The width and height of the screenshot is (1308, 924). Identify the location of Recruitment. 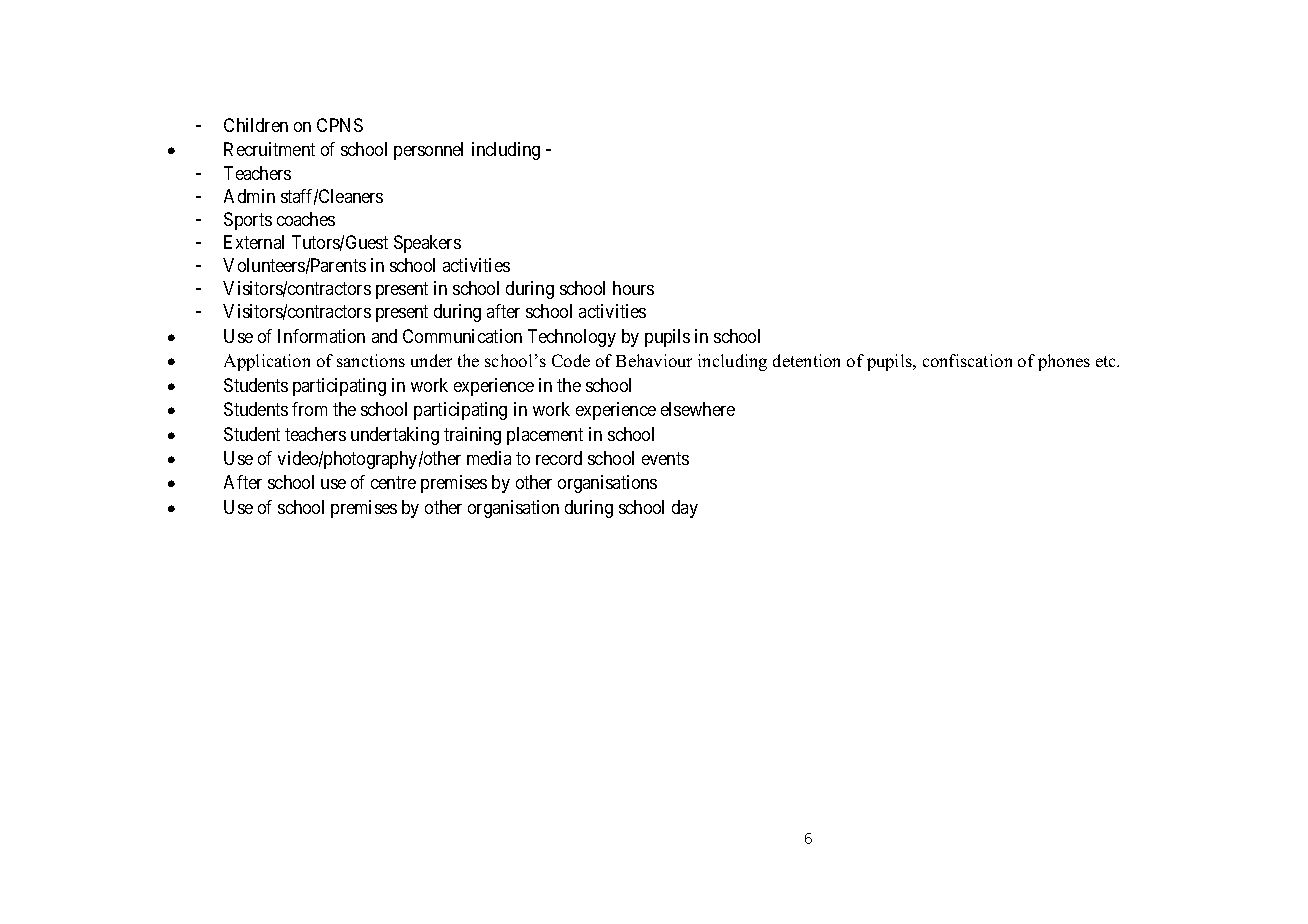
(269, 149).
